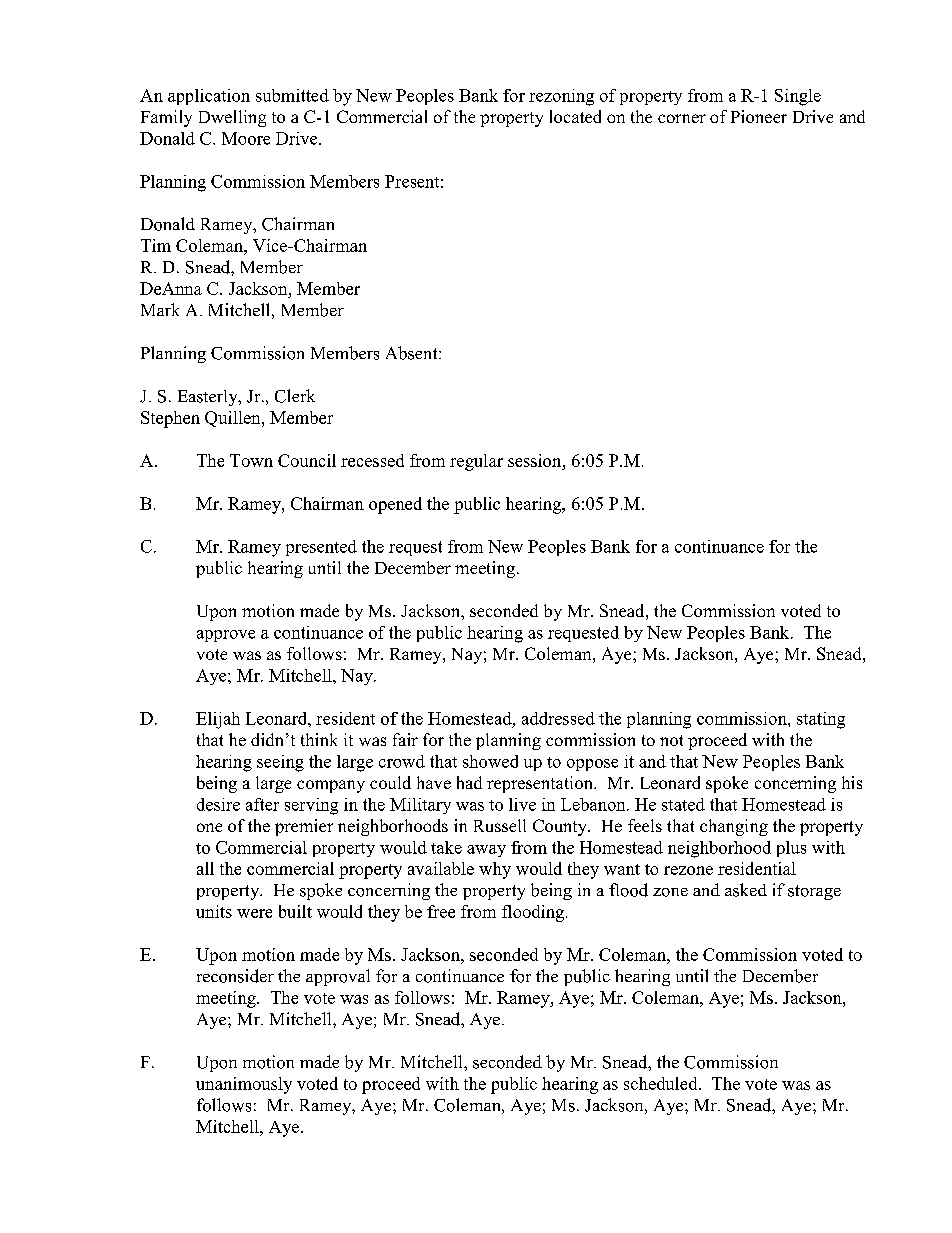 This document has width=952, height=1233. Describe the element at coordinates (759, 116) in the document. I see `Pioneer` at that location.
